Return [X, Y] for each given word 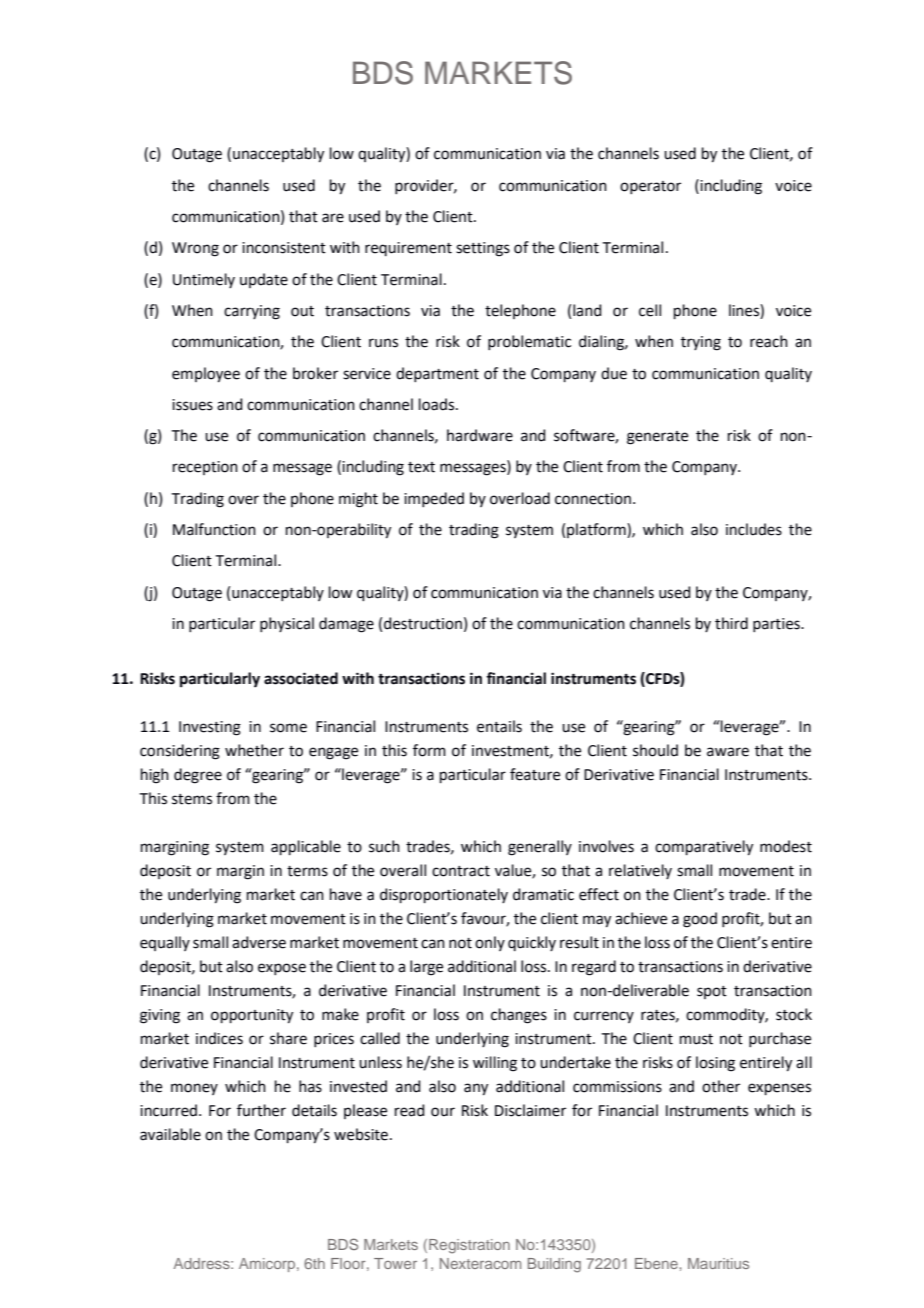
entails [499, 726]
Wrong [195, 249]
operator [650, 187]
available [170, 1134]
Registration [469, 1246]
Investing [210, 728]
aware [728, 752]
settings [483, 249]
